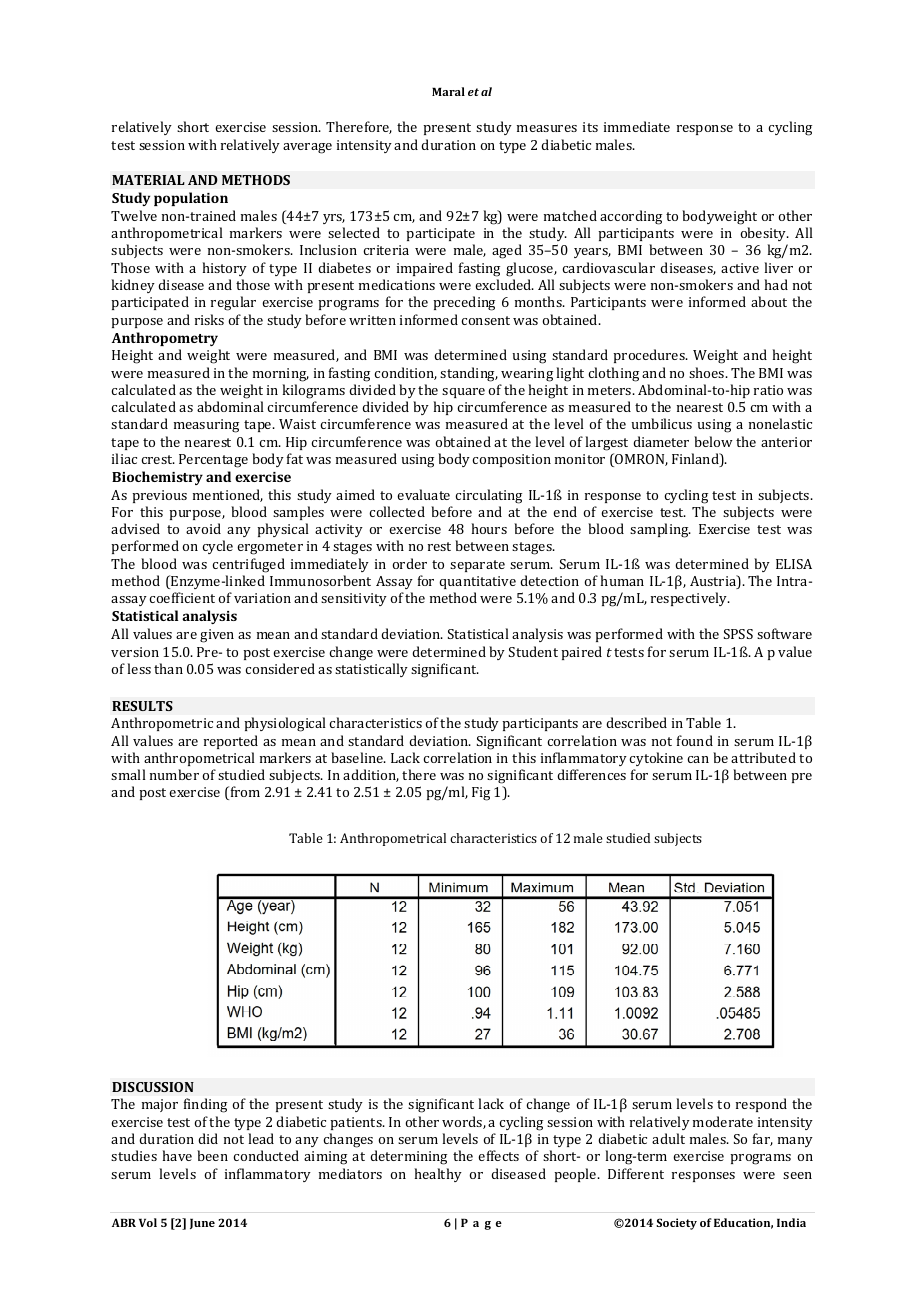  Describe the element at coordinates (547, 128) in the image. I see `measures` at that location.
